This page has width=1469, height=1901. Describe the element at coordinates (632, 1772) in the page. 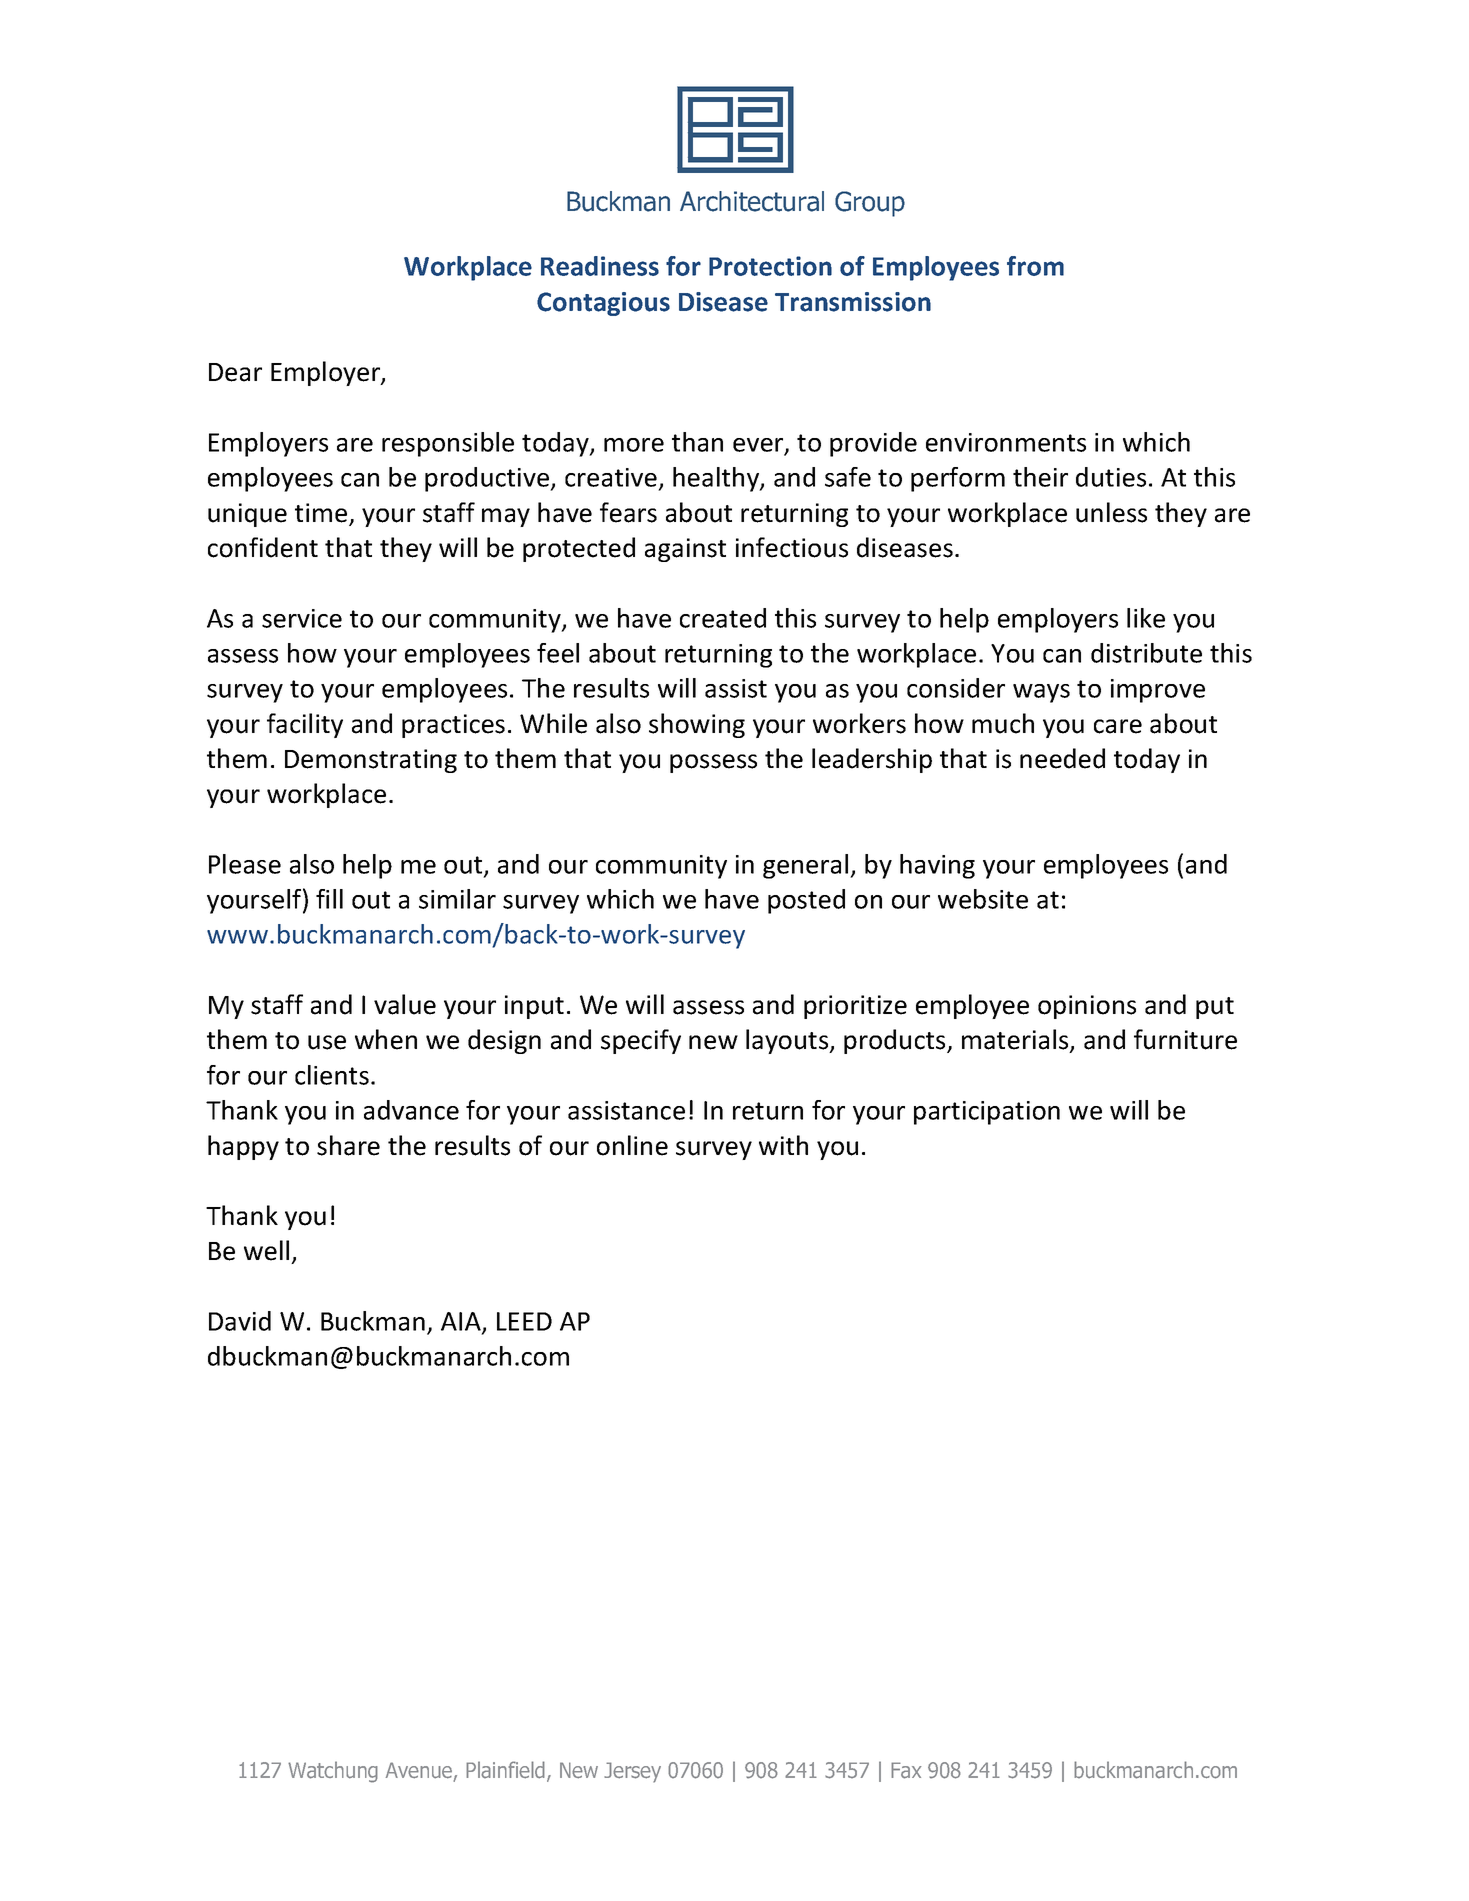

I see `Jersey` at that location.
